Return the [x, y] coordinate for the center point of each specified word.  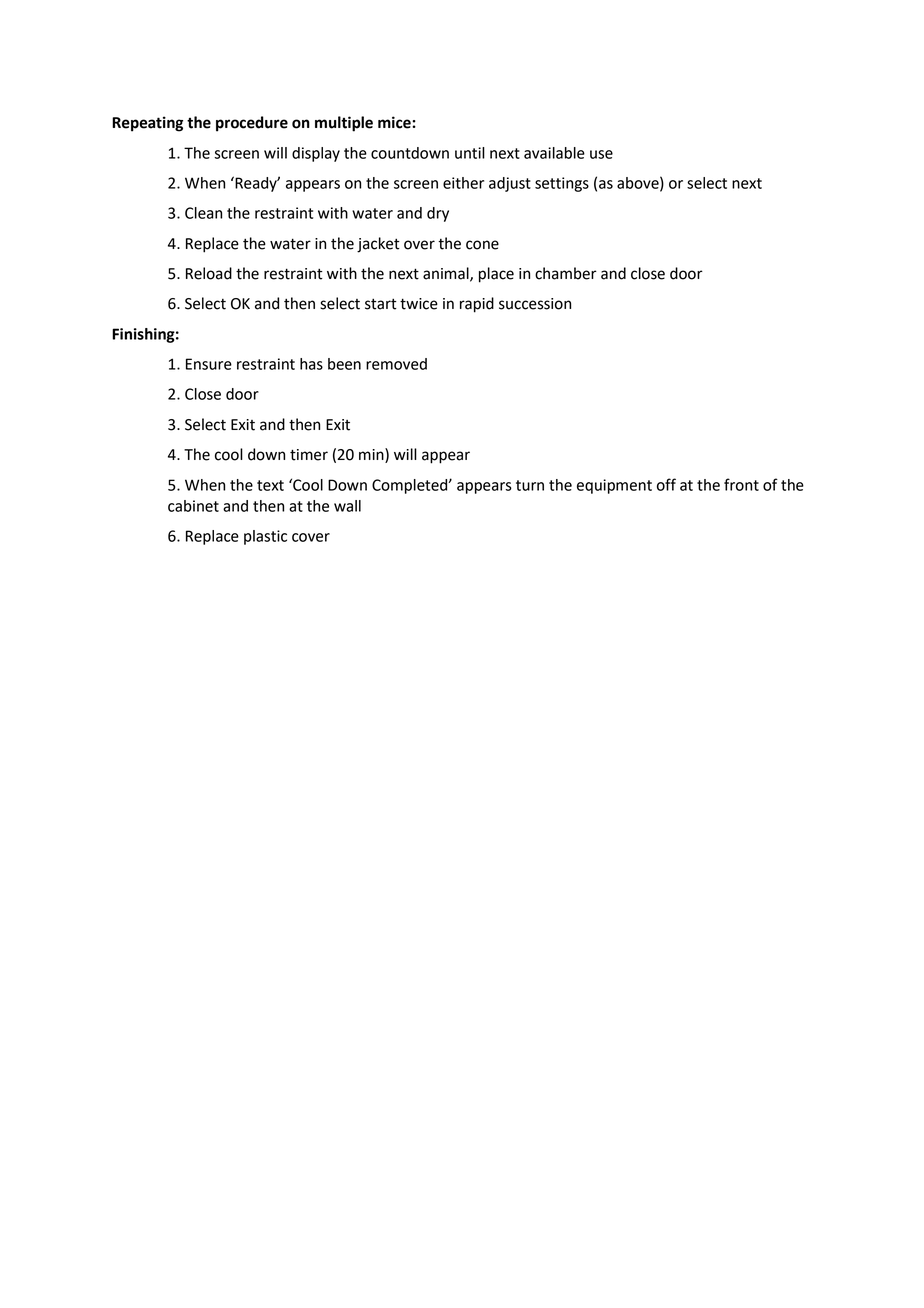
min [372, 455]
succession [535, 304]
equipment [614, 486]
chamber [566, 273]
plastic [265, 537]
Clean [203, 213]
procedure [252, 124]
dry [438, 214]
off [666, 484]
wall [347, 506]
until [470, 153]
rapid [477, 305]
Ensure [209, 364]
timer [309, 455]
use [601, 154]
